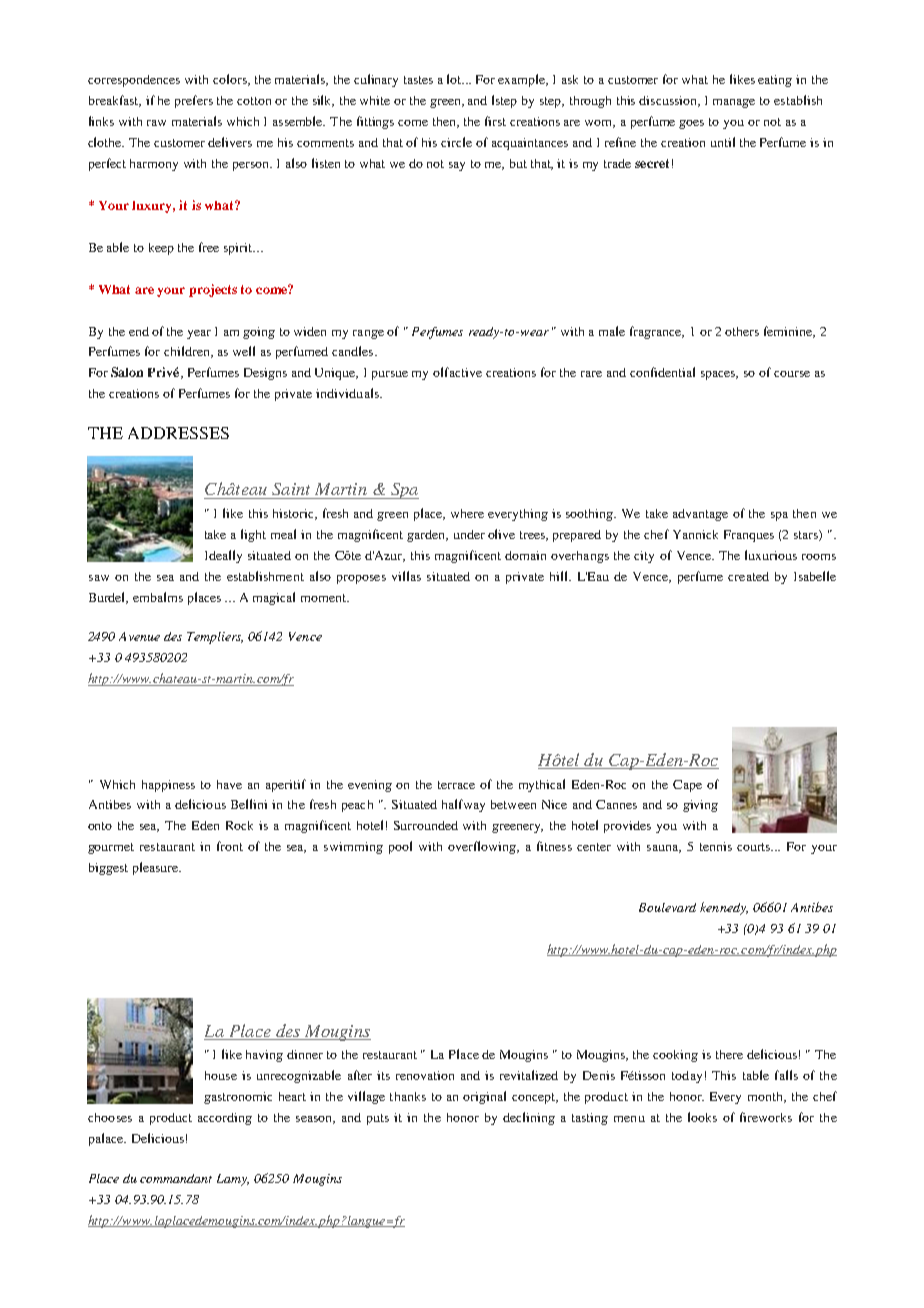 The height and width of the page is (1308, 924). Describe the element at coordinates (734, 103) in the page. I see `manage` at that location.
